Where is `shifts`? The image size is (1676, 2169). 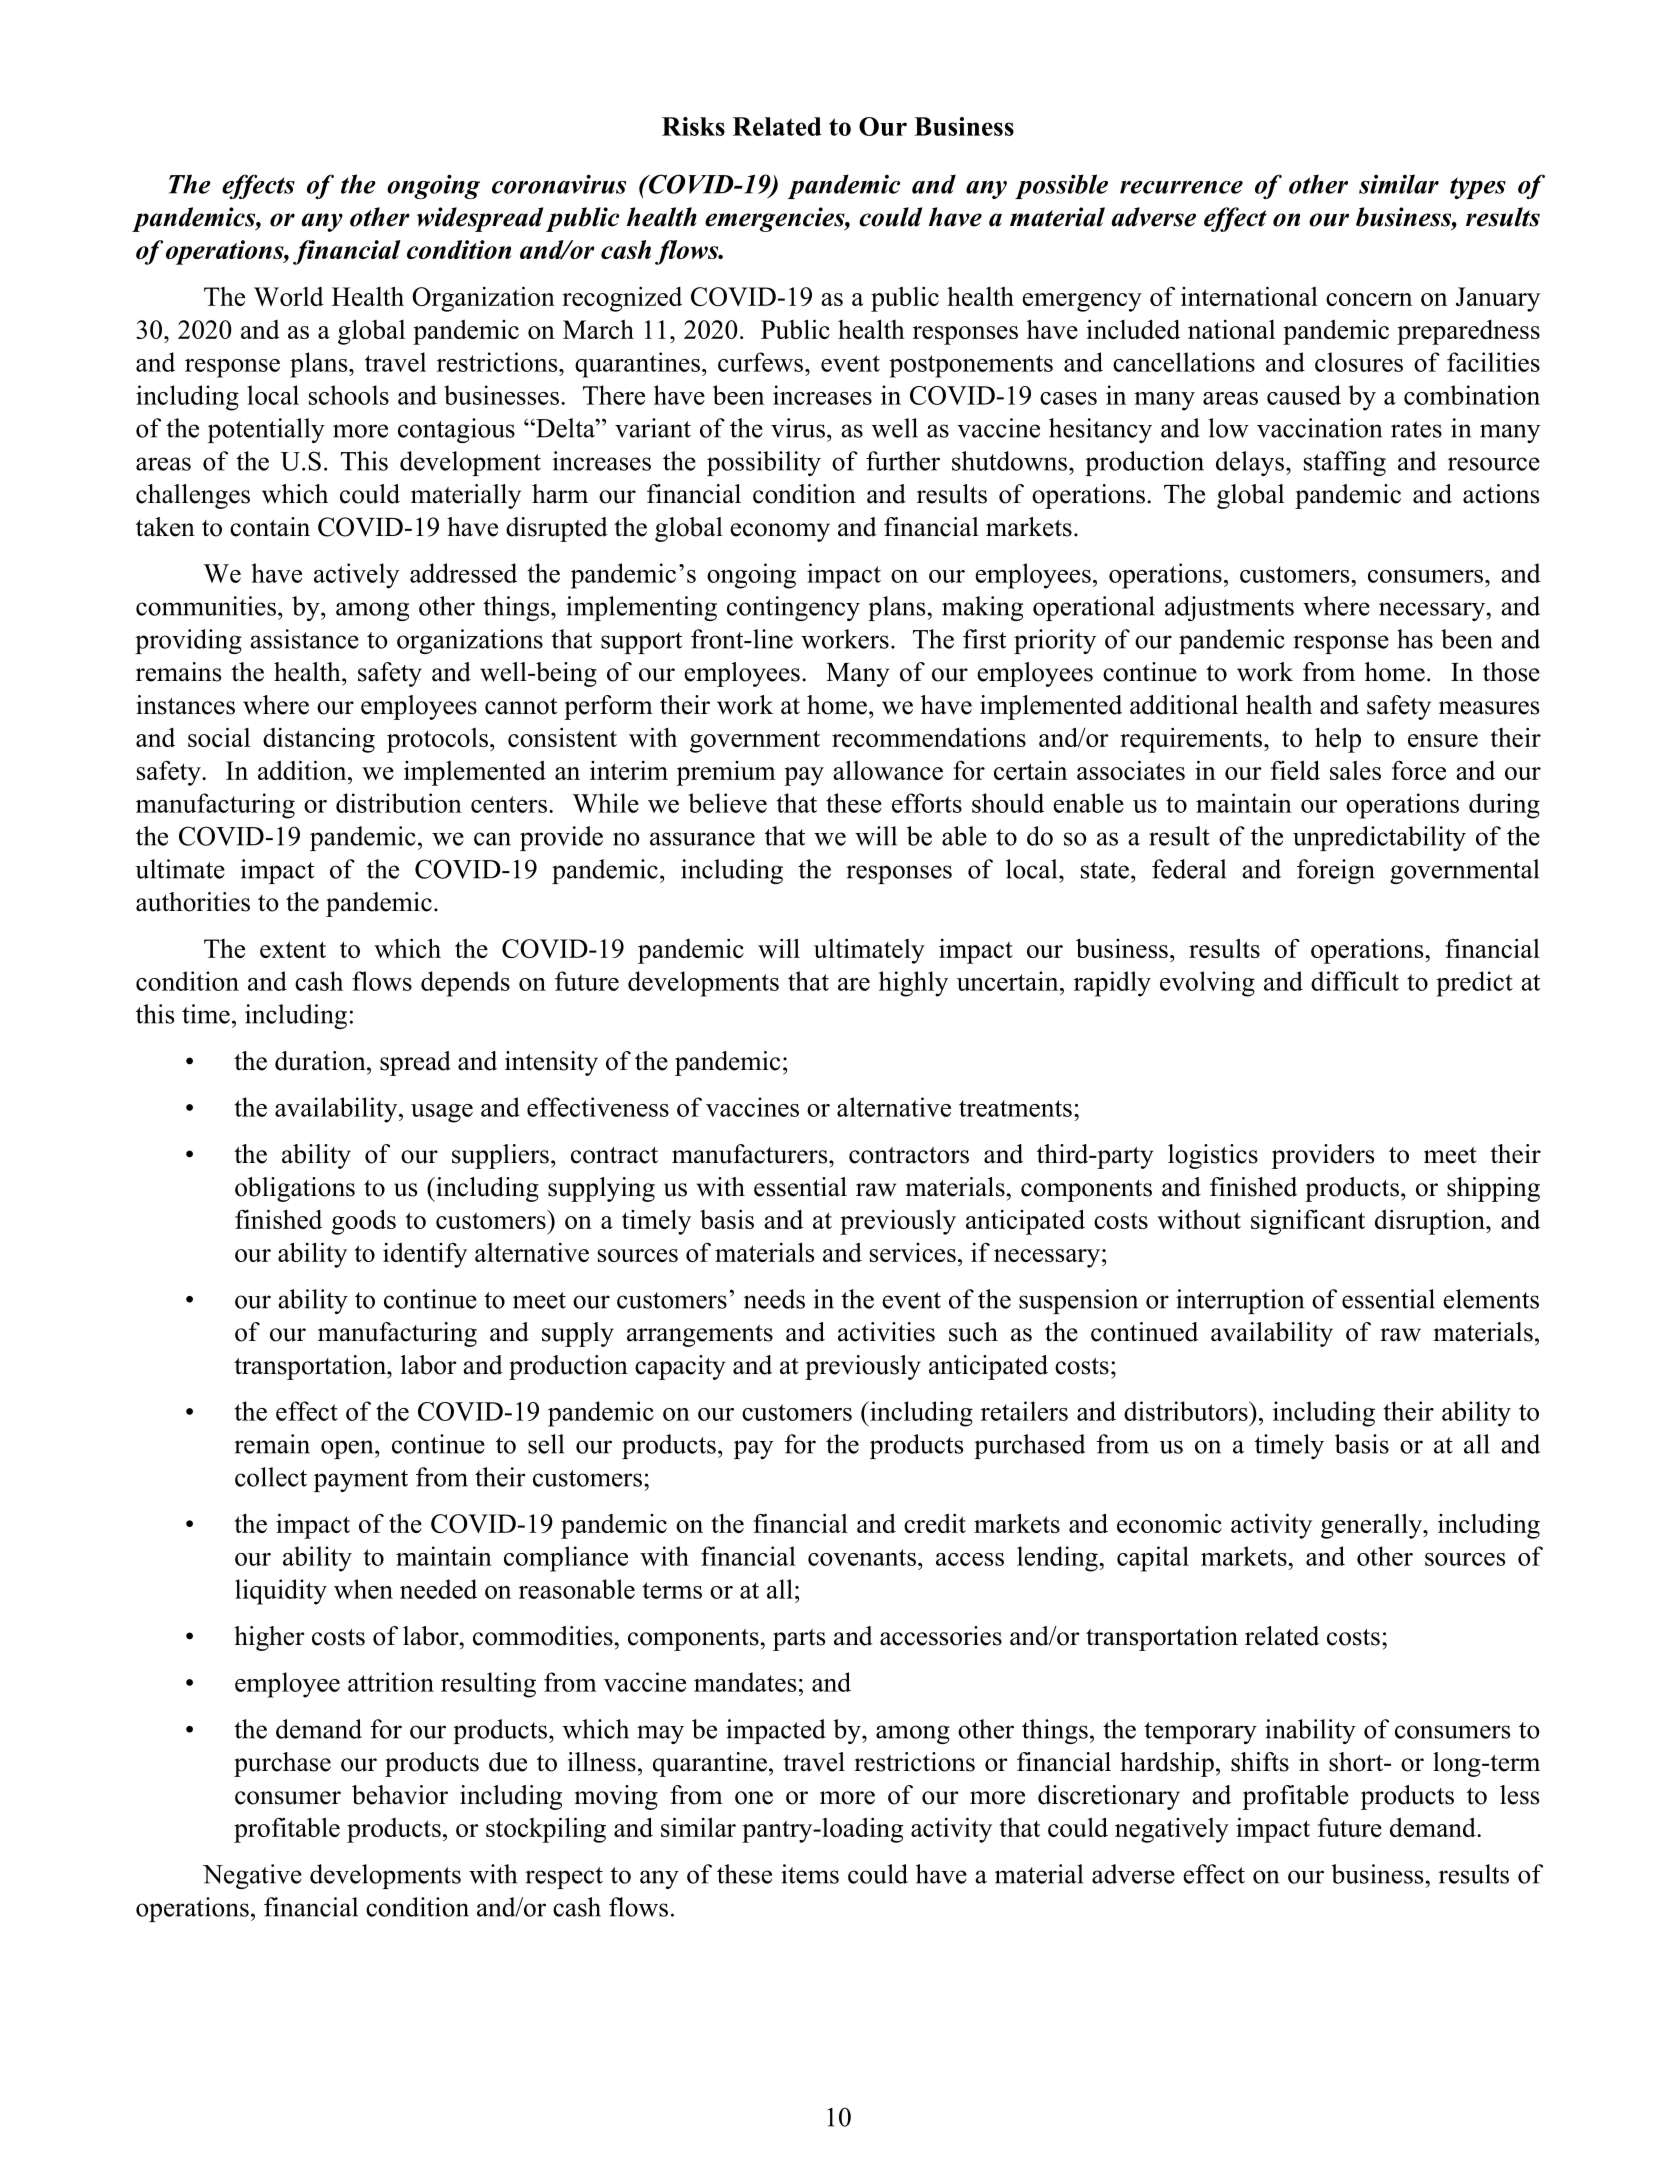 shifts is located at coordinates (1260, 1762).
